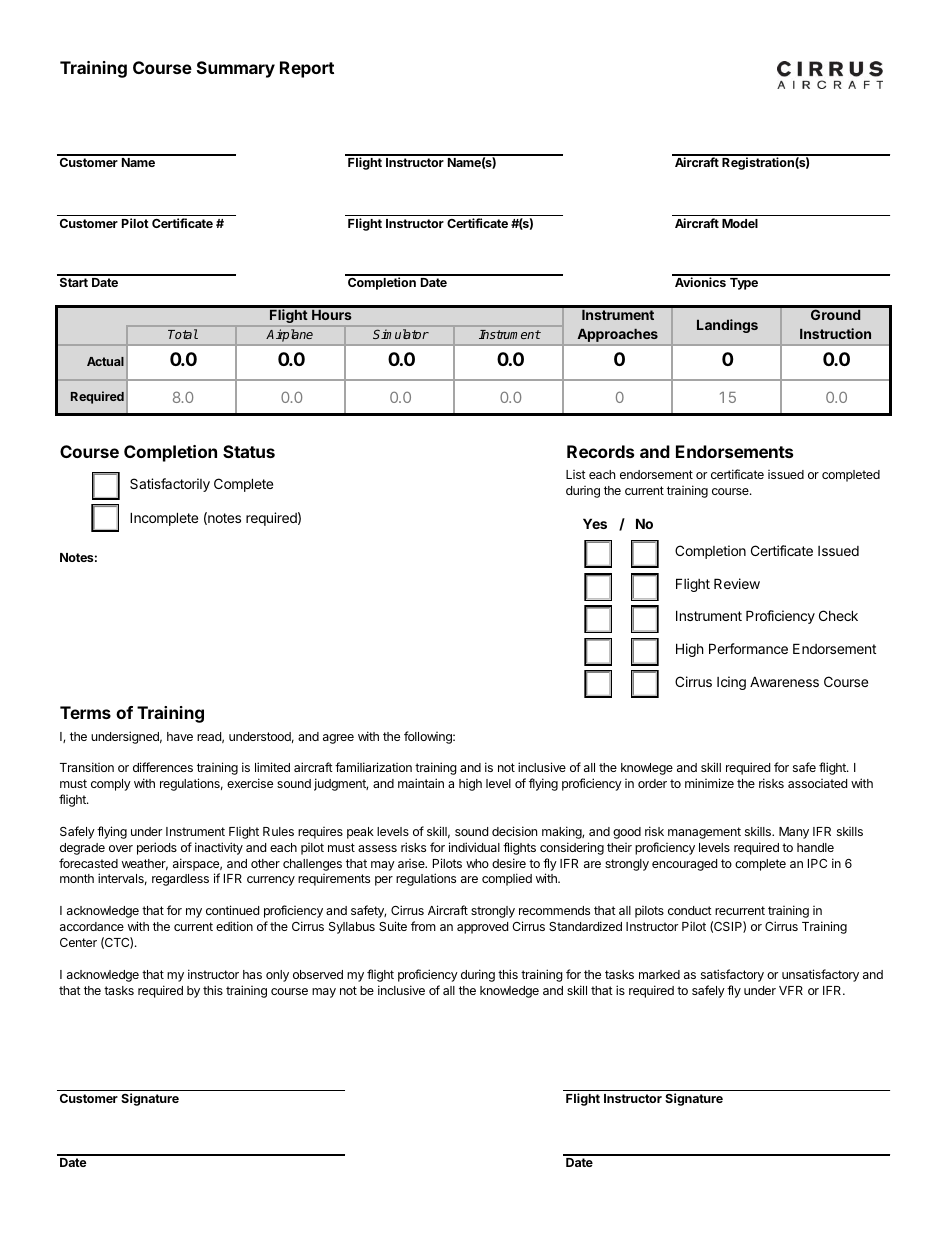  I want to click on have, so click(180, 736).
